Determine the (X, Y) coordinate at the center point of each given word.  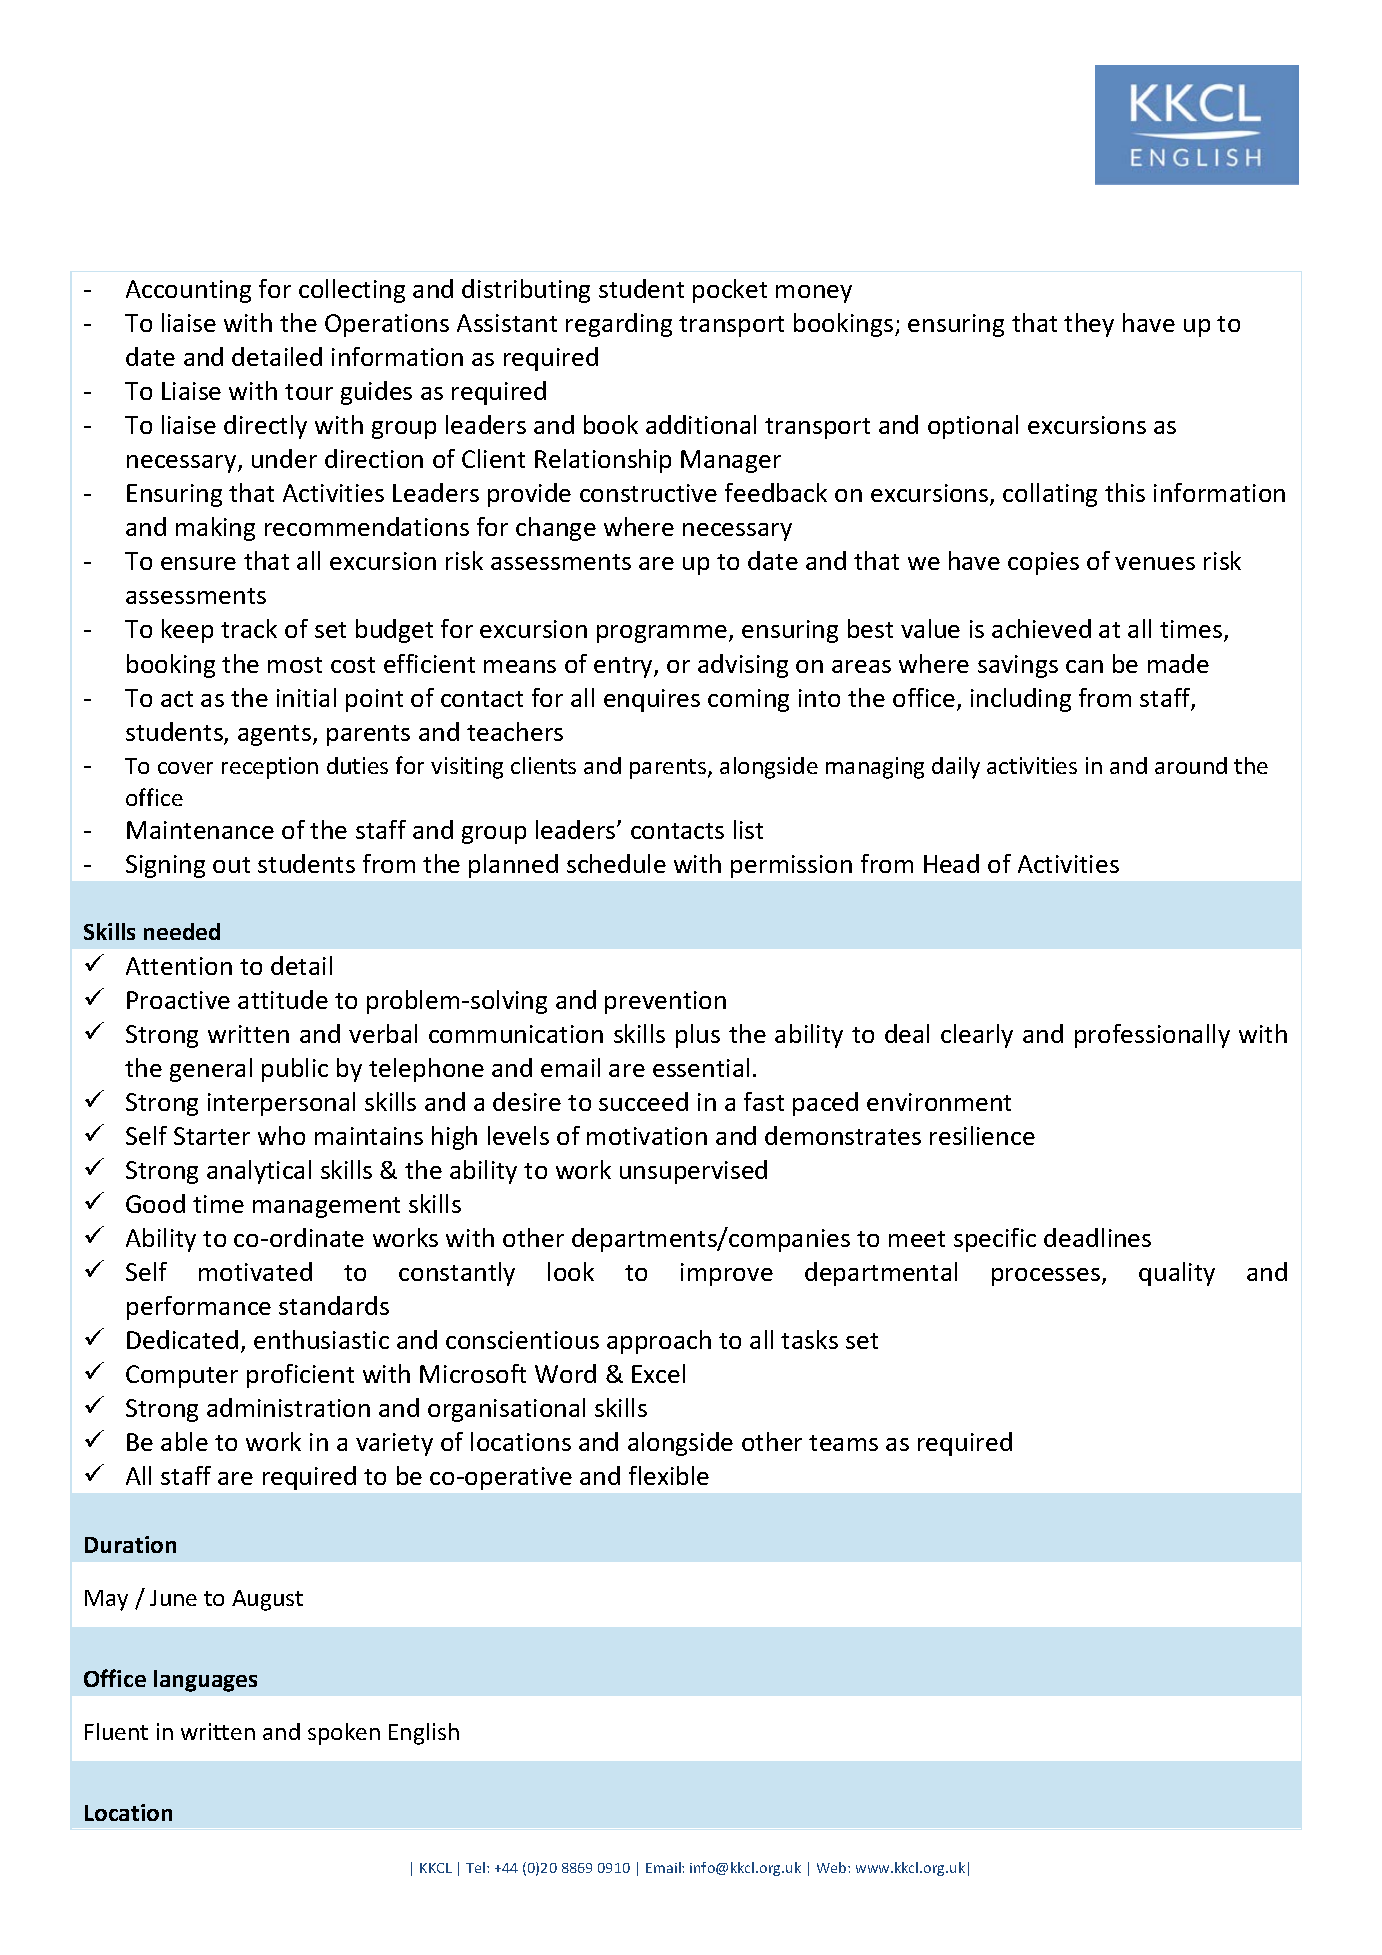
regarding (619, 325)
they (1089, 325)
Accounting (188, 291)
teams (843, 1443)
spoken (344, 1734)
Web (833, 1867)
